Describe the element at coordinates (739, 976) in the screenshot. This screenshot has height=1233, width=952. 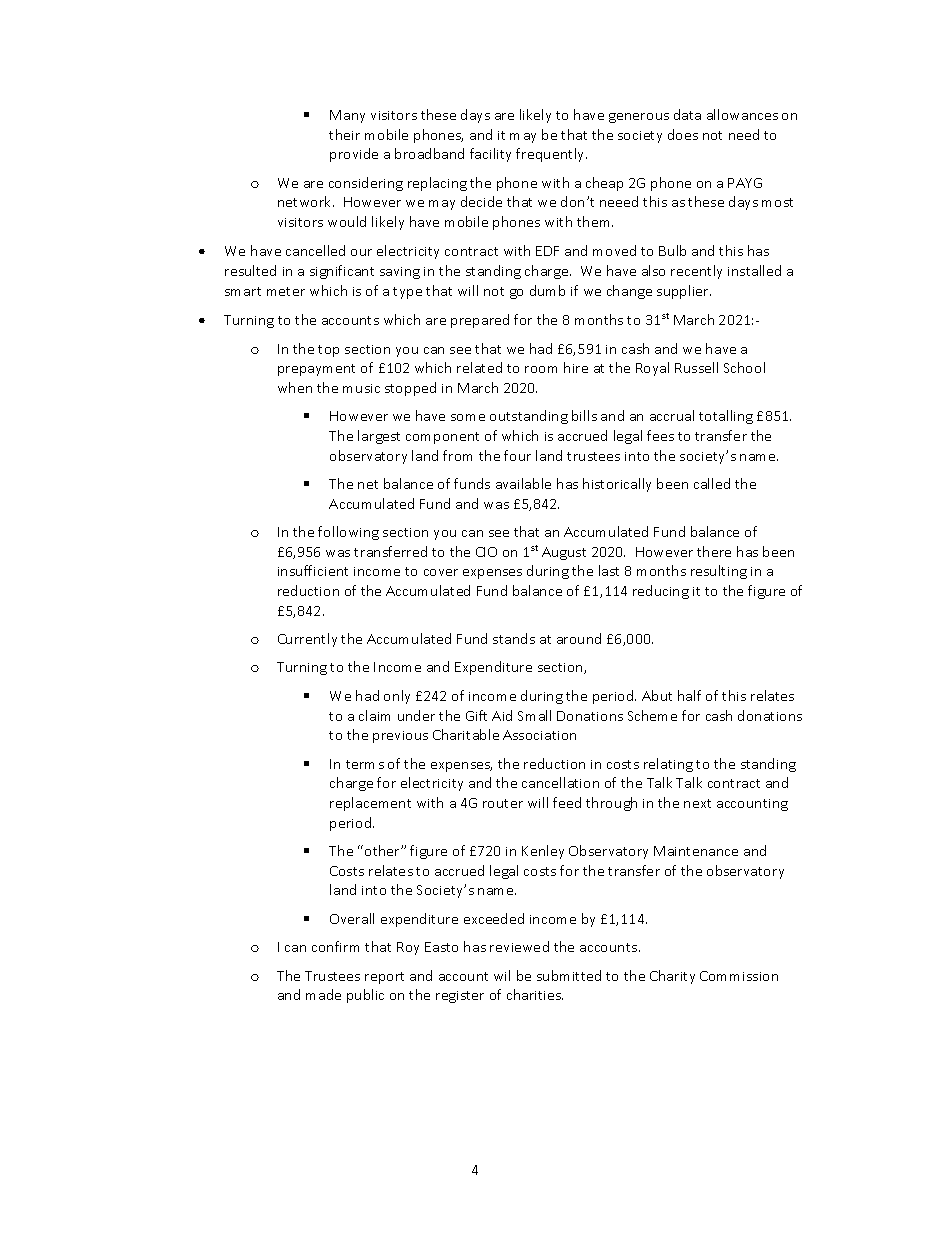
I see `Commission` at that location.
